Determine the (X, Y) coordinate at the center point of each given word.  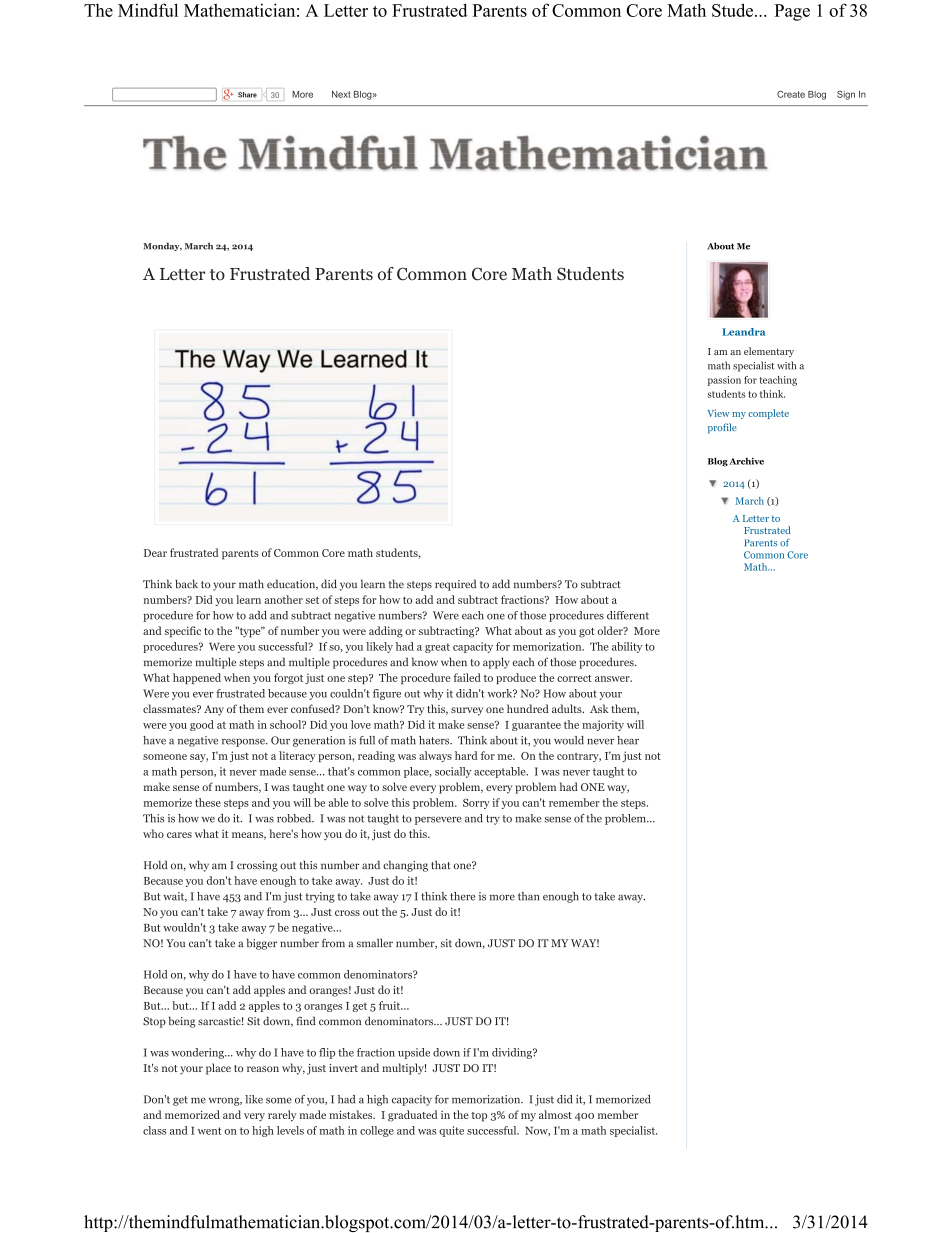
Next (341, 94)
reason (263, 1069)
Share (247, 95)
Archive (746, 461)
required (456, 585)
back (186, 584)
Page (792, 12)
